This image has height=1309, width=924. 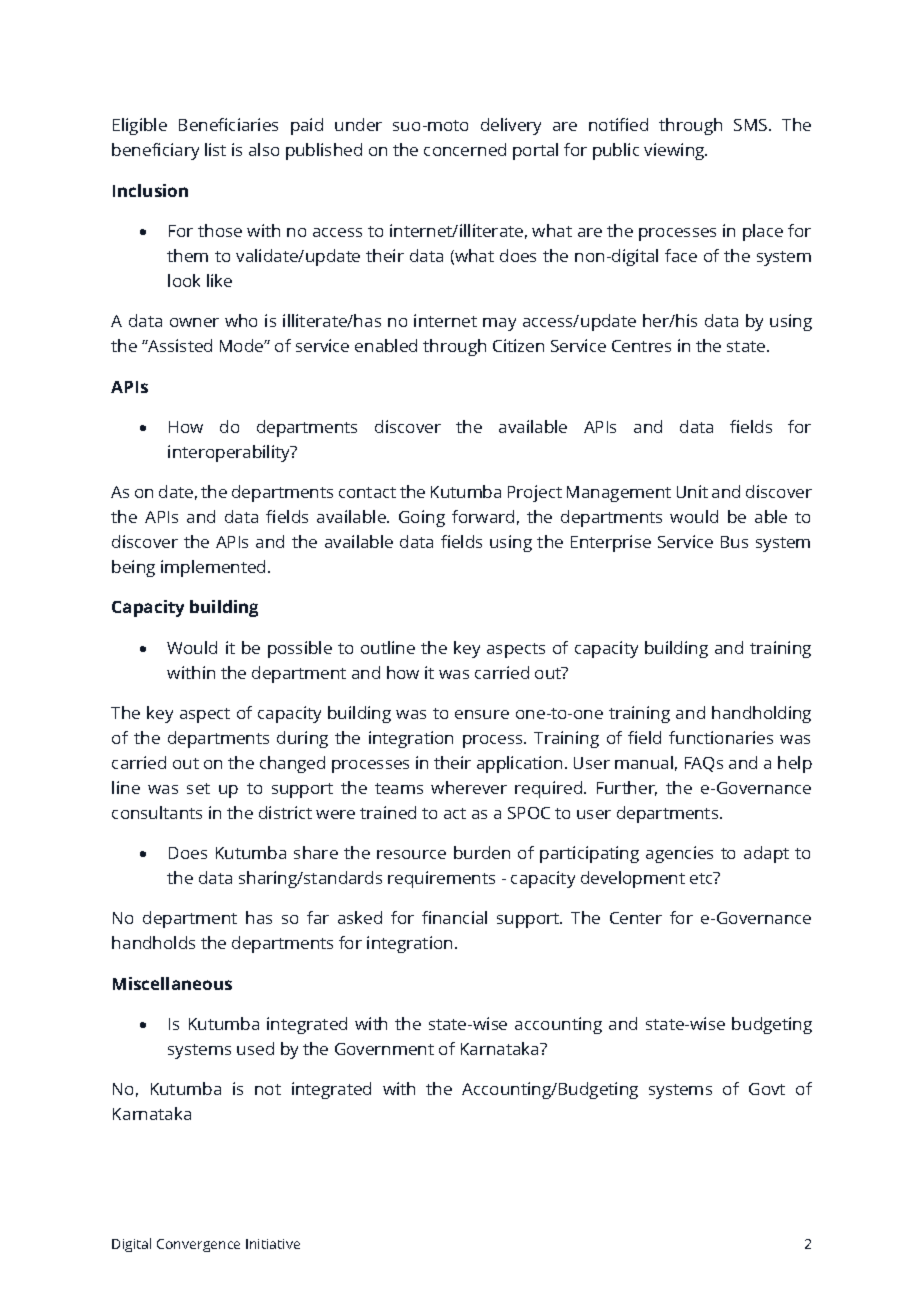 I want to click on Unit, so click(x=692, y=491).
